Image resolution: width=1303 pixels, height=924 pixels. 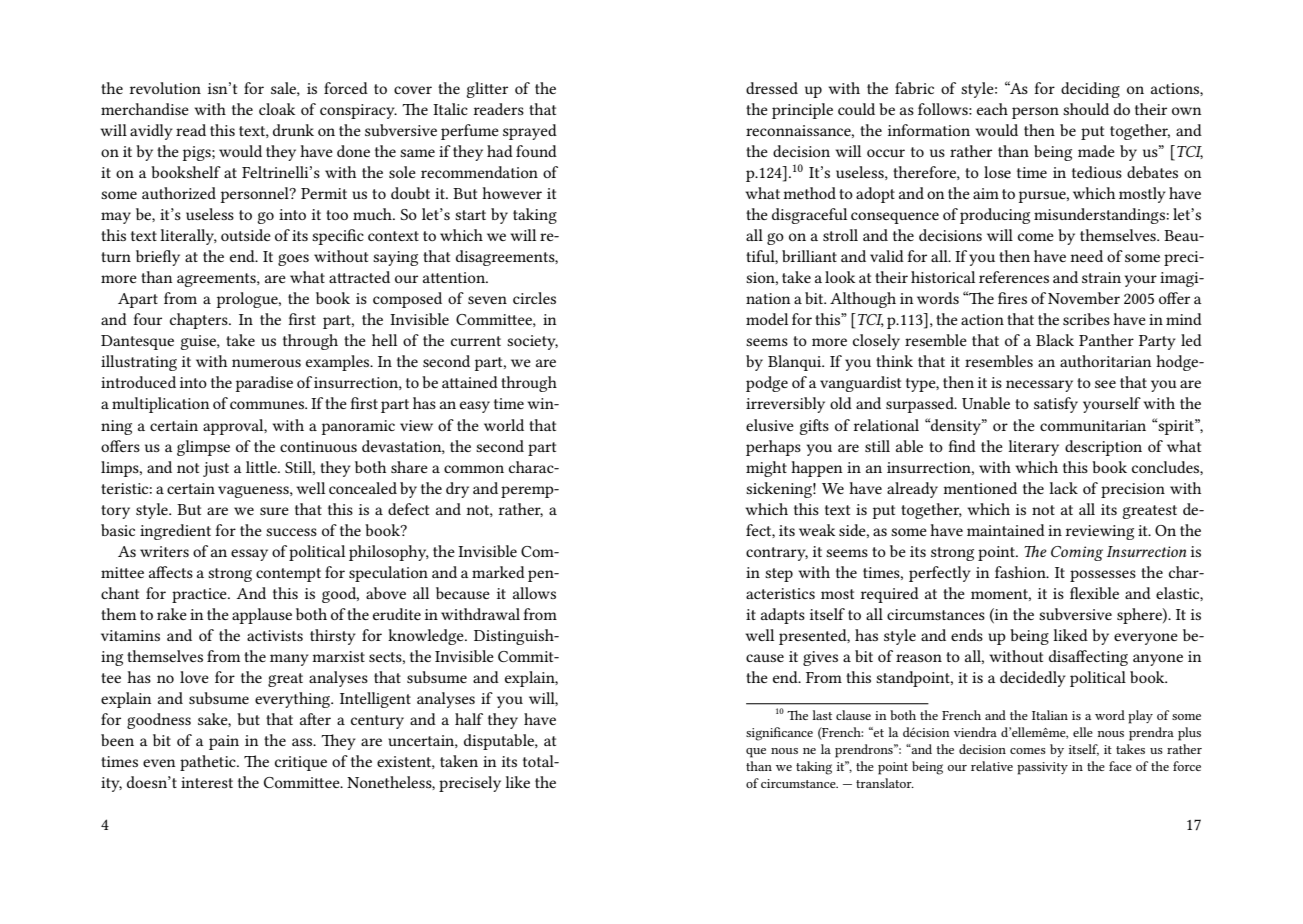 I want to click on should, so click(x=1086, y=109).
